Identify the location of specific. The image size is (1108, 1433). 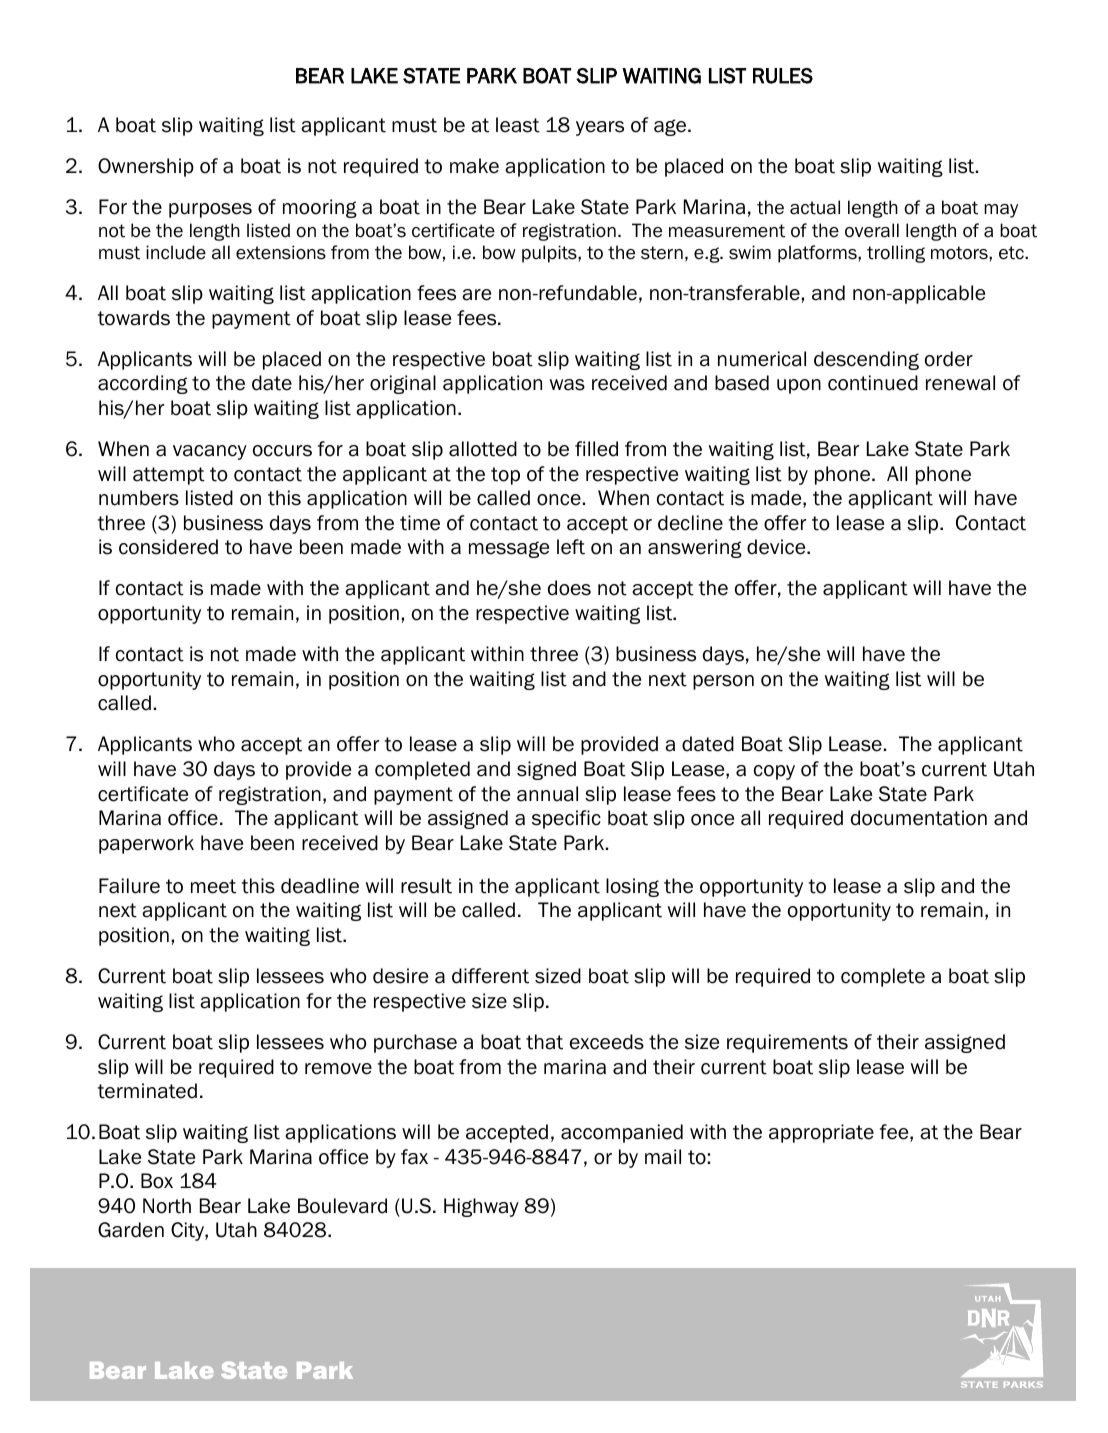
(566, 819).
